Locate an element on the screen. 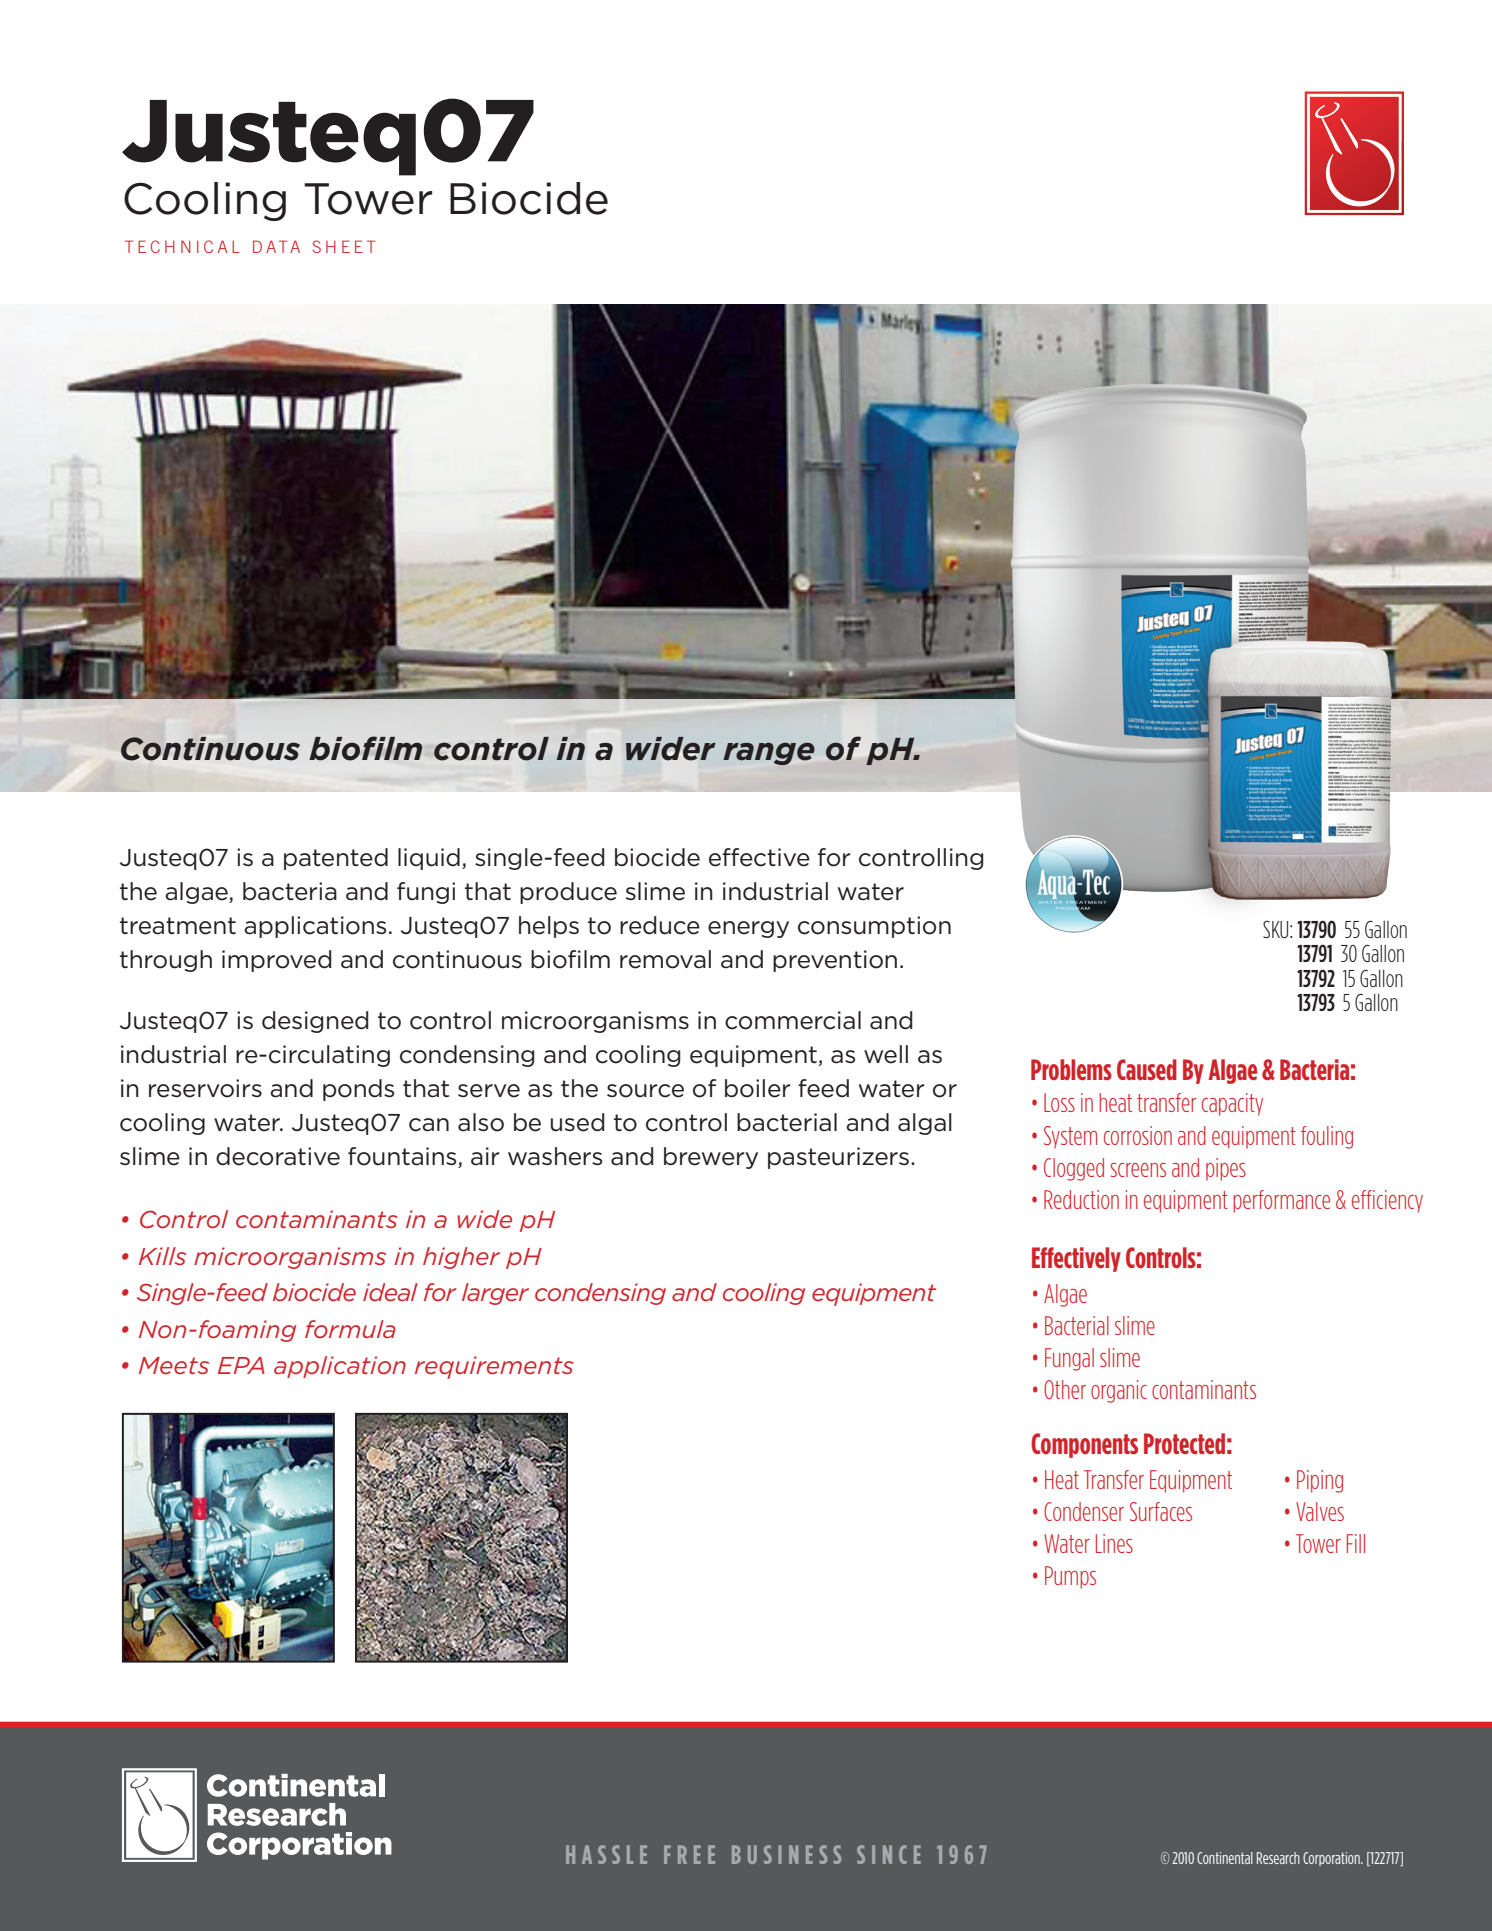 This screenshot has height=1931, width=1492. EPA is located at coordinates (241, 1365).
